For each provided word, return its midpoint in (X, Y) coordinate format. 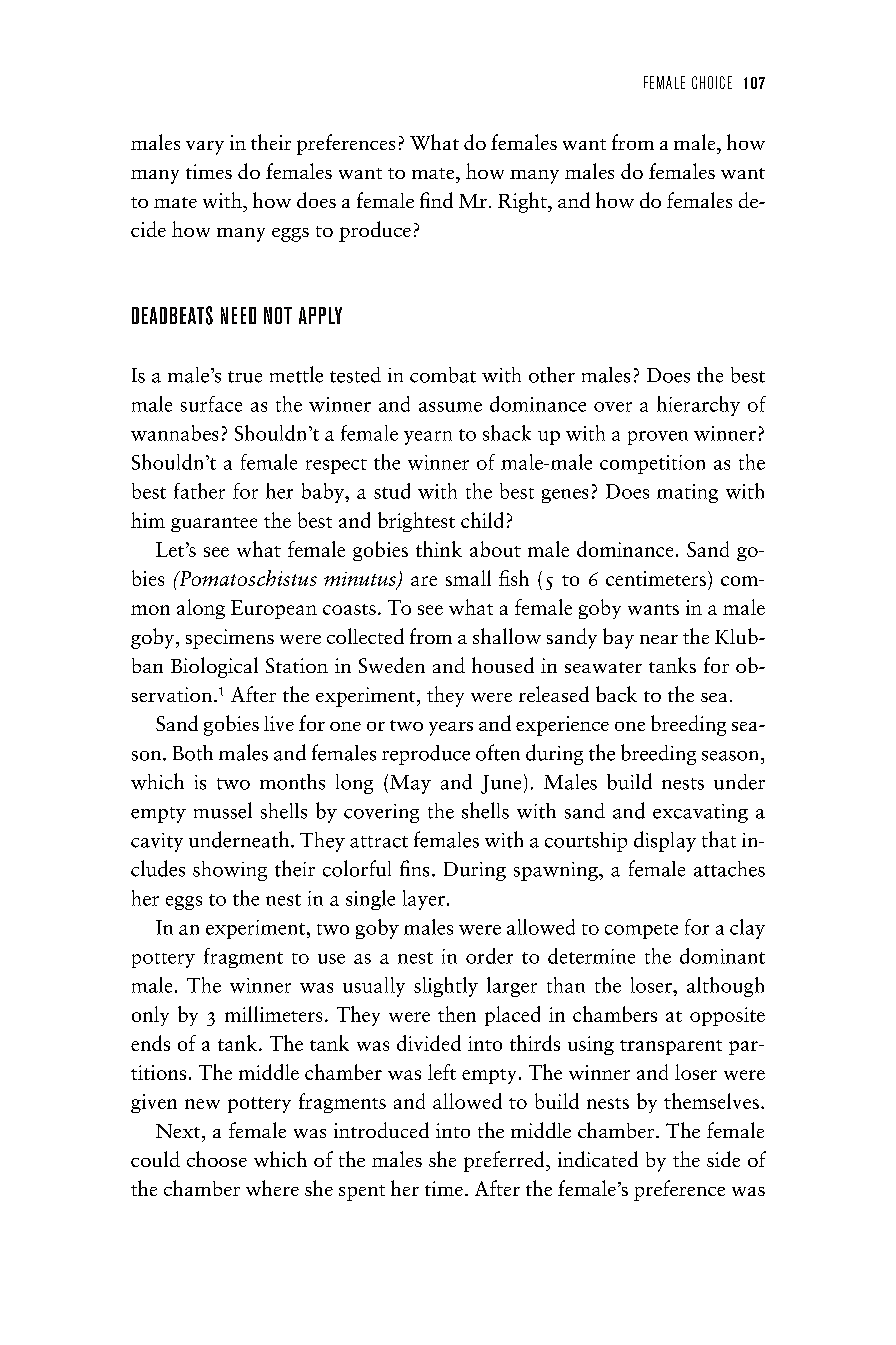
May (410, 784)
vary (205, 148)
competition (652, 464)
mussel (223, 810)
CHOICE (712, 82)
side (723, 1159)
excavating (700, 813)
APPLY (320, 315)
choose (217, 1159)
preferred (505, 1161)
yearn (428, 438)
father (199, 491)
